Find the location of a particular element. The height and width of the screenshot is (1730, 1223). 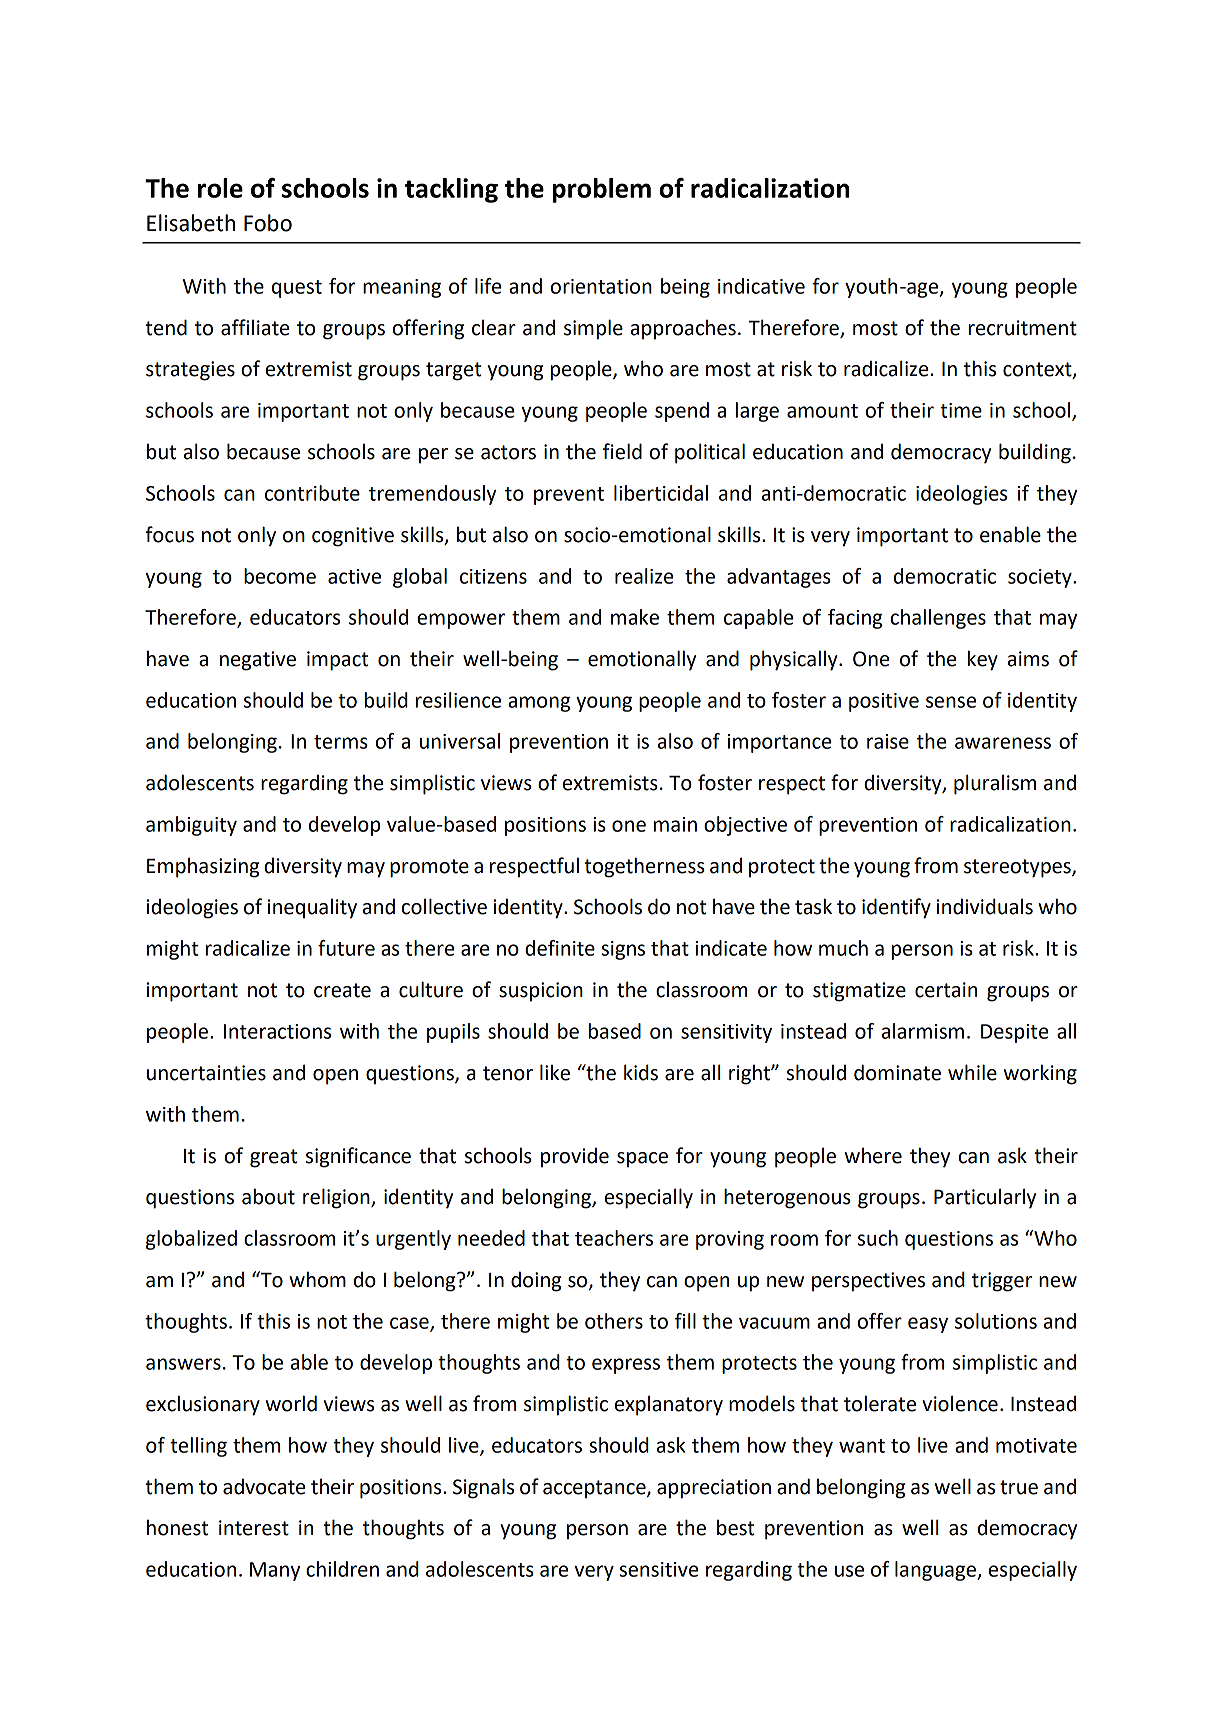

recruitment is located at coordinates (1023, 328).
